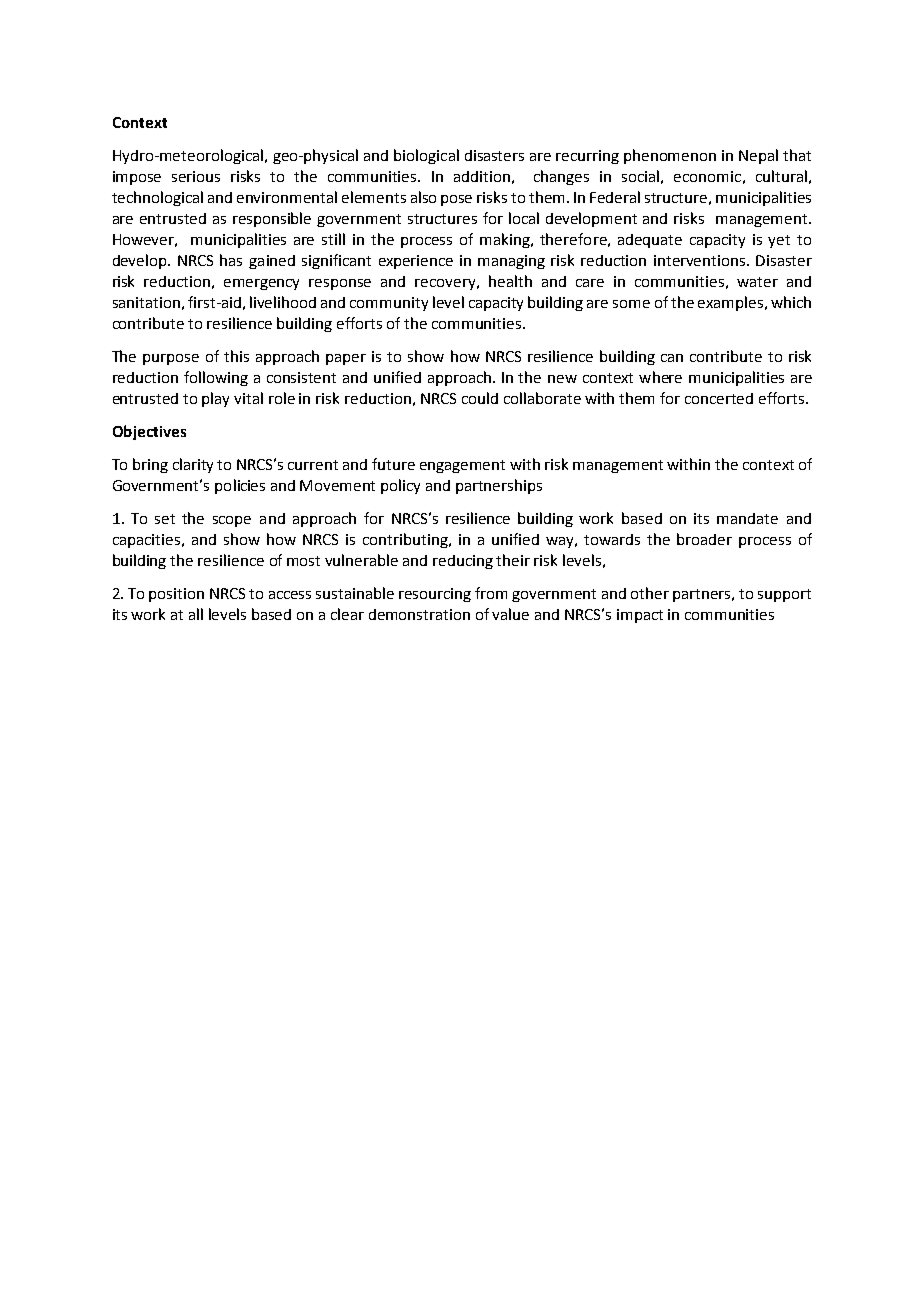 The image size is (924, 1309). What do you see at coordinates (758, 156) in the image?
I see `Nepal` at bounding box center [758, 156].
